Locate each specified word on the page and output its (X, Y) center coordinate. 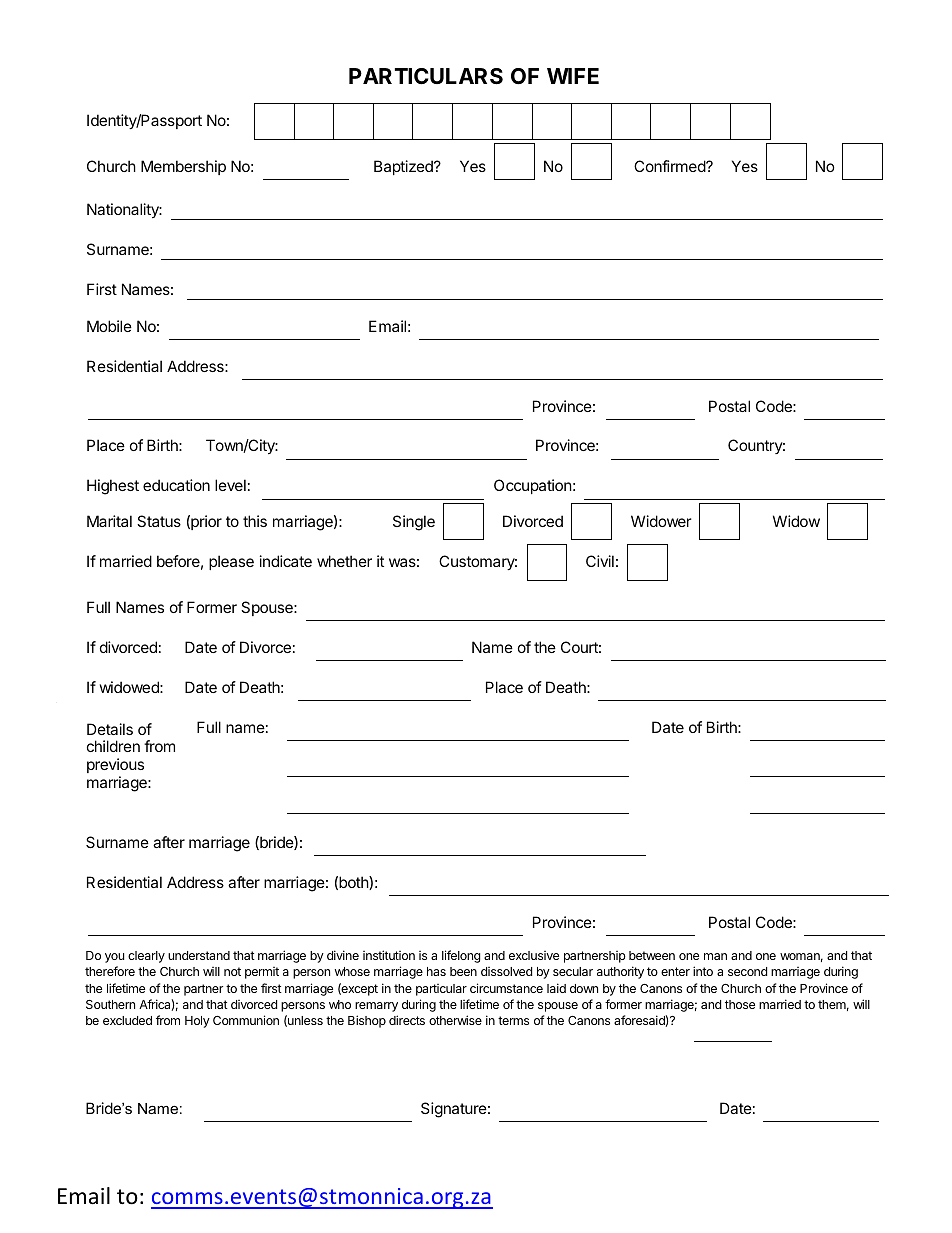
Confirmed (670, 166)
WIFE (573, 76)
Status (159, 521)
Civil (600, 561)
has (436, 971)
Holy (197, 1022)
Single (414, 523)
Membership (183, 167)
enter (675, 971)
